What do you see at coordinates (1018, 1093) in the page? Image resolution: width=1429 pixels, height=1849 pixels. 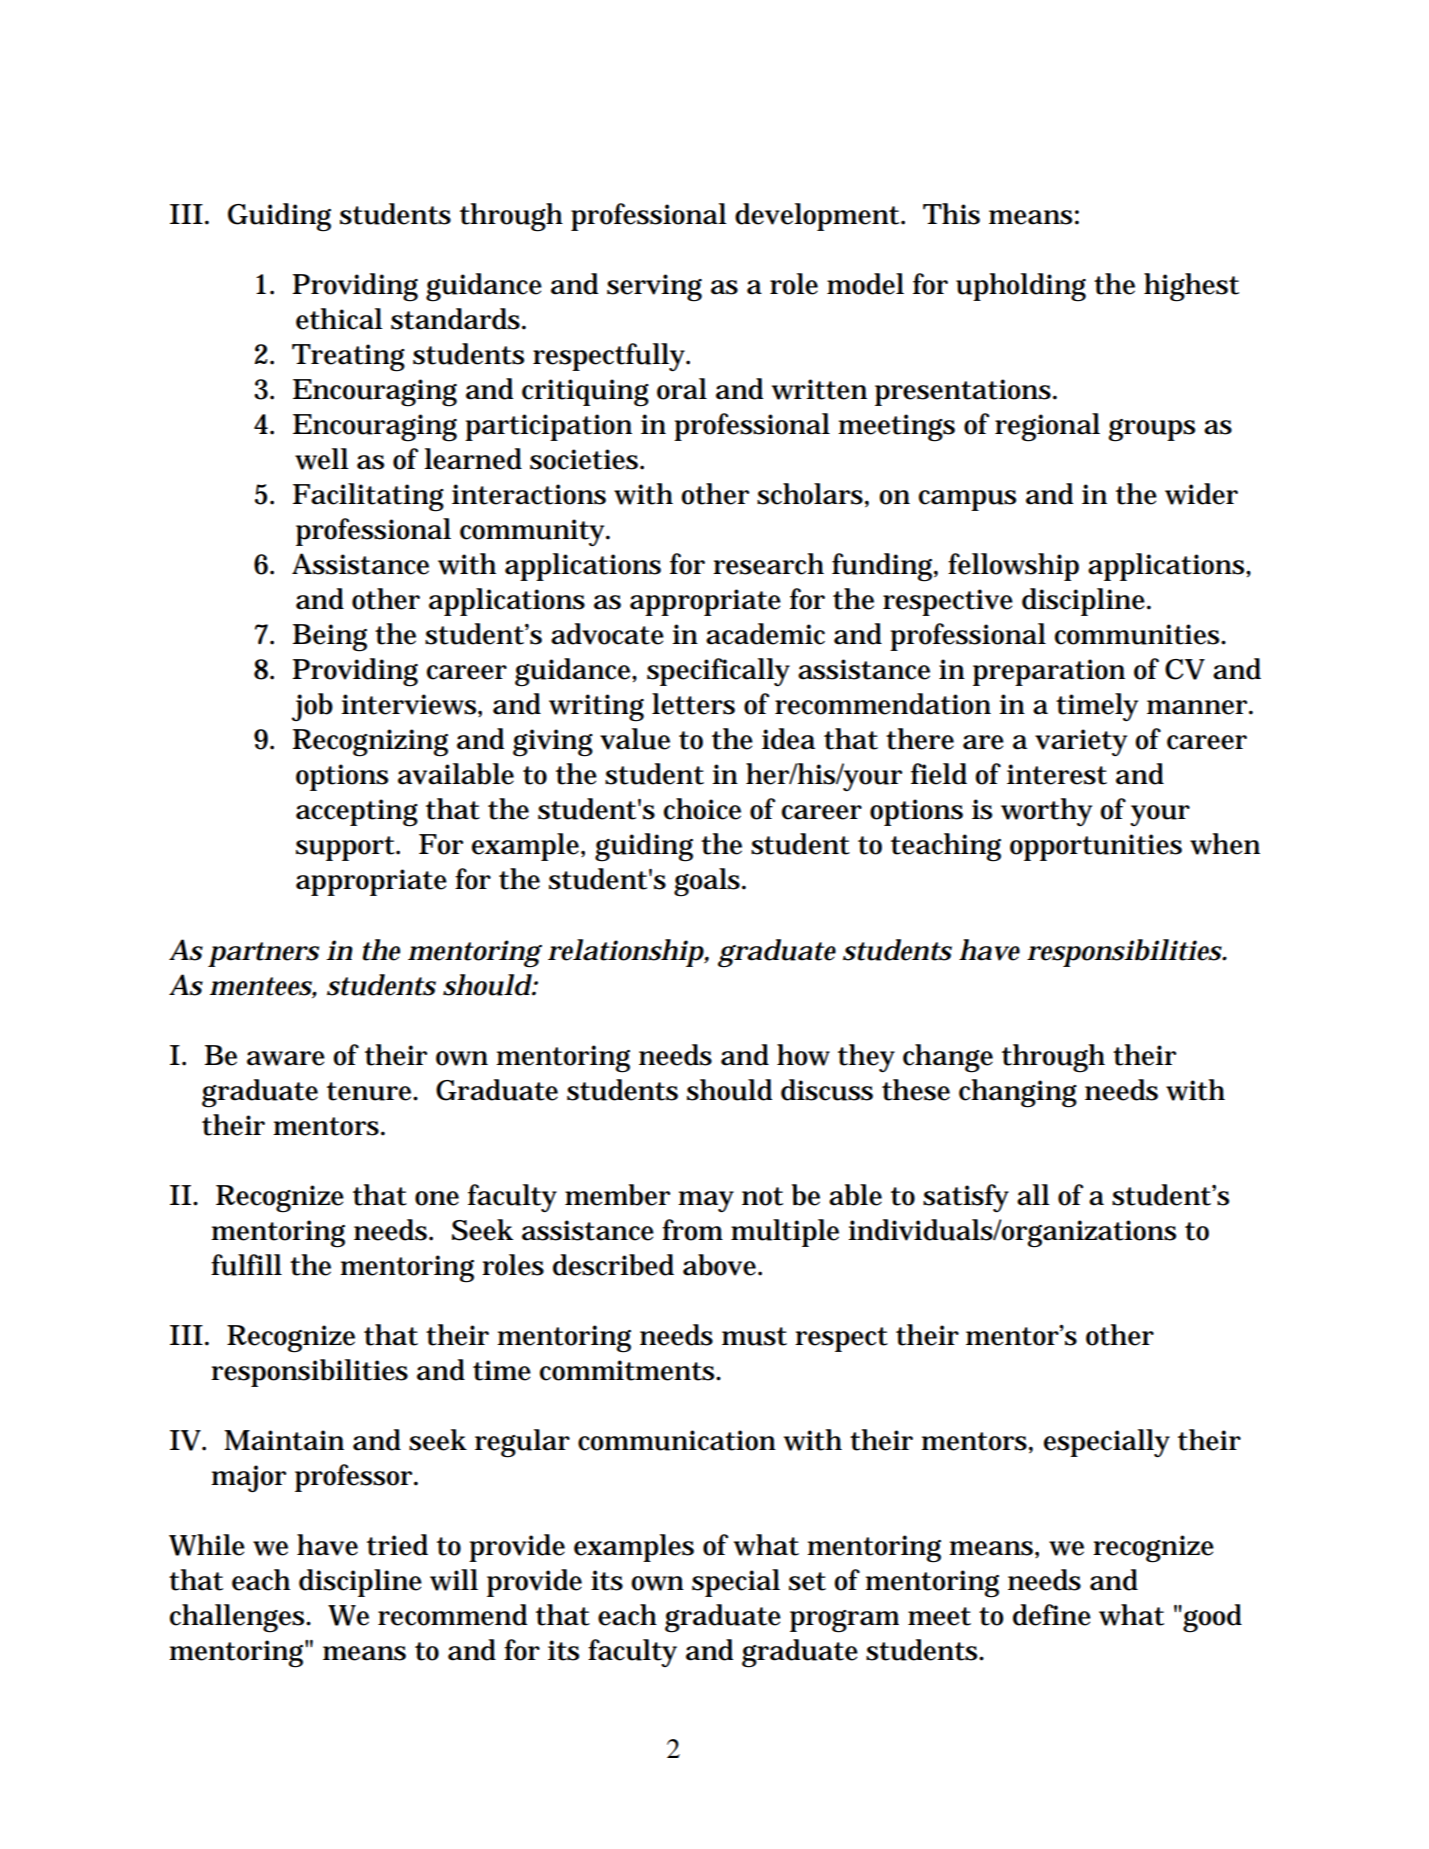 I see `changing` at bounding box center [1018, 1093].
